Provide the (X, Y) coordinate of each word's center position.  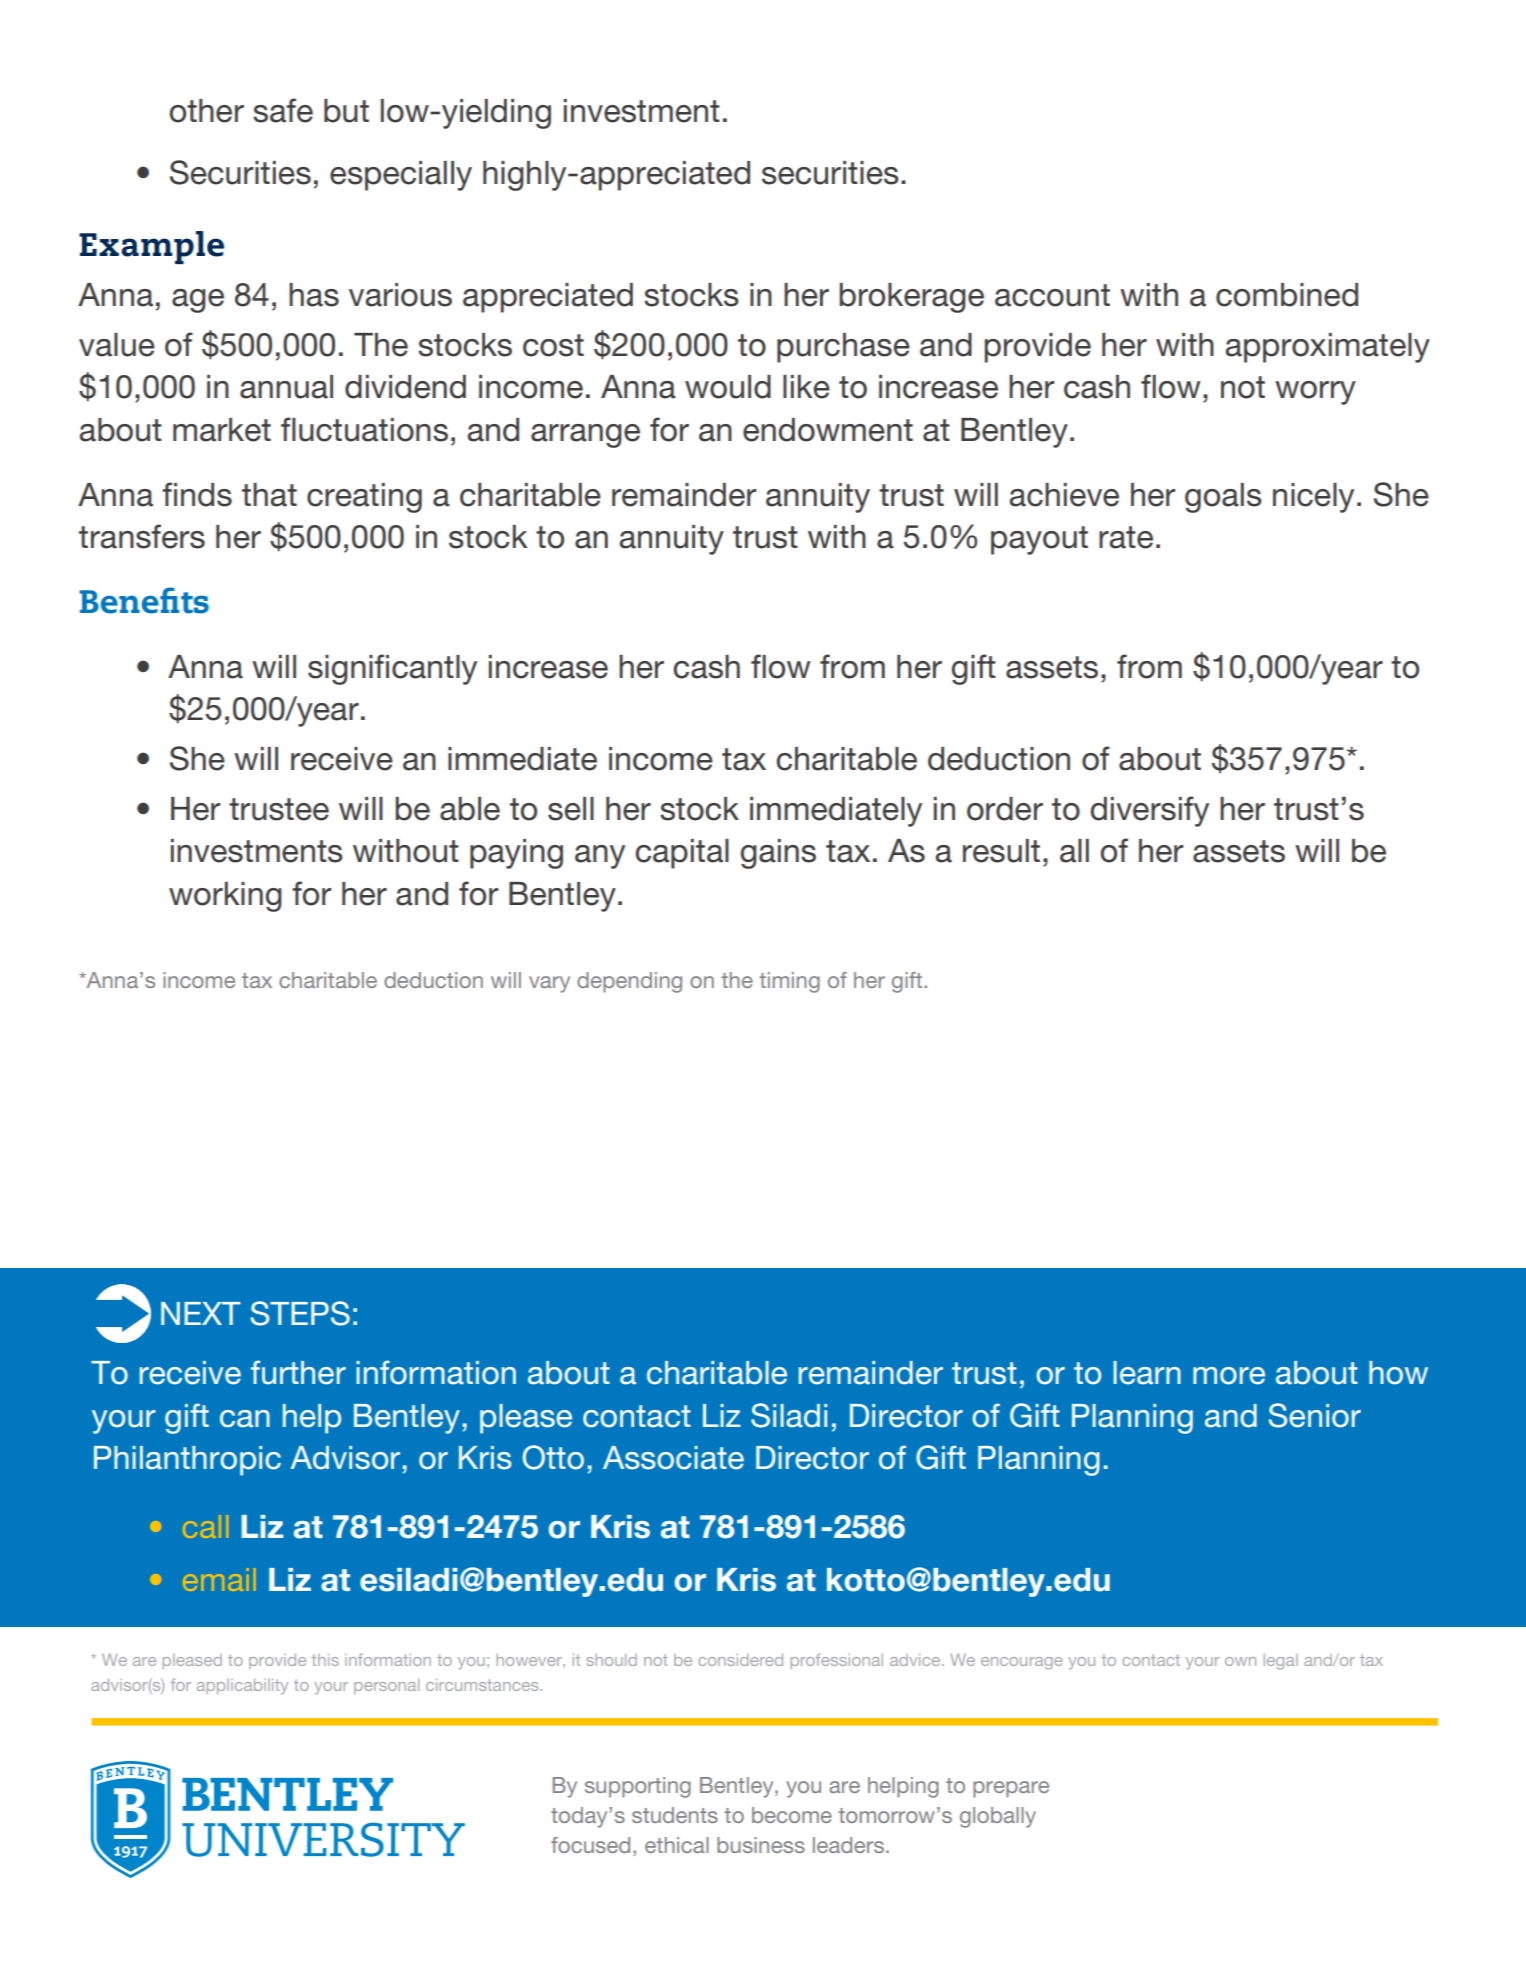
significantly (392, 669)
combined (1287, 295)
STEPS (300, 1313)
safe (283, 110)
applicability (242, 1686)
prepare (1011, 1789)
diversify (1149, 811)
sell (571, 809)
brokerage (911, 298)
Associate (673, 1458)
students (675, 1815)
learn (1147, 1373)
